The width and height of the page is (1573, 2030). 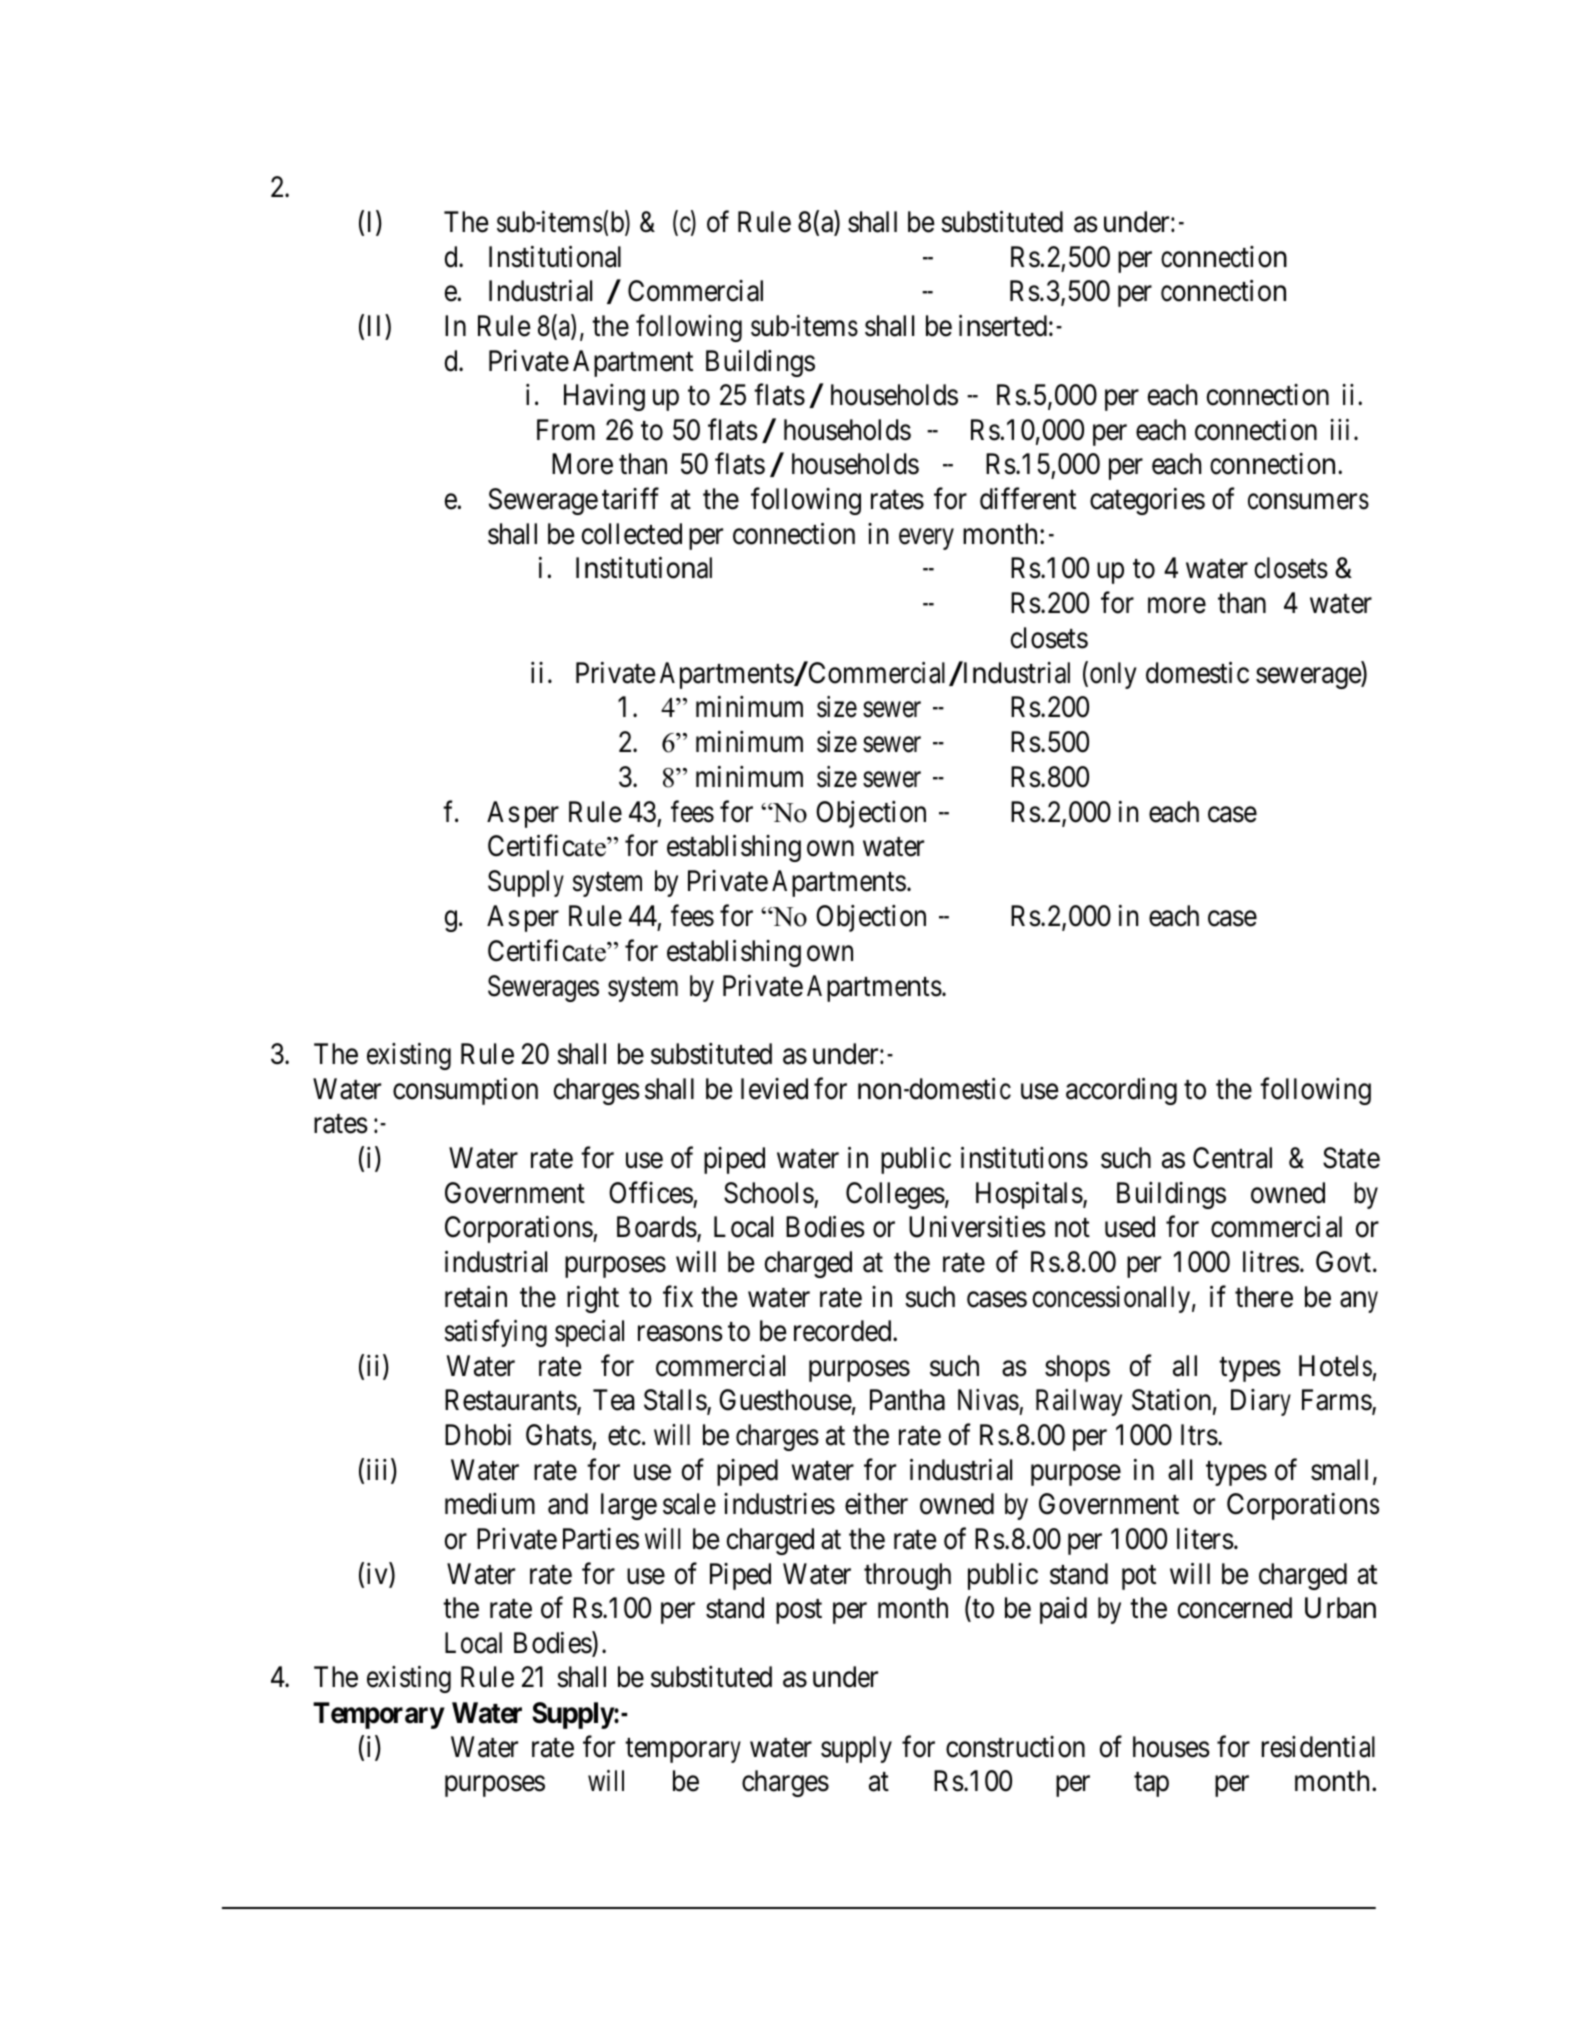 What do you see at coordinates (1232, 1158) in the page?
I see `Central` at bounding box center [1232, 1158].
